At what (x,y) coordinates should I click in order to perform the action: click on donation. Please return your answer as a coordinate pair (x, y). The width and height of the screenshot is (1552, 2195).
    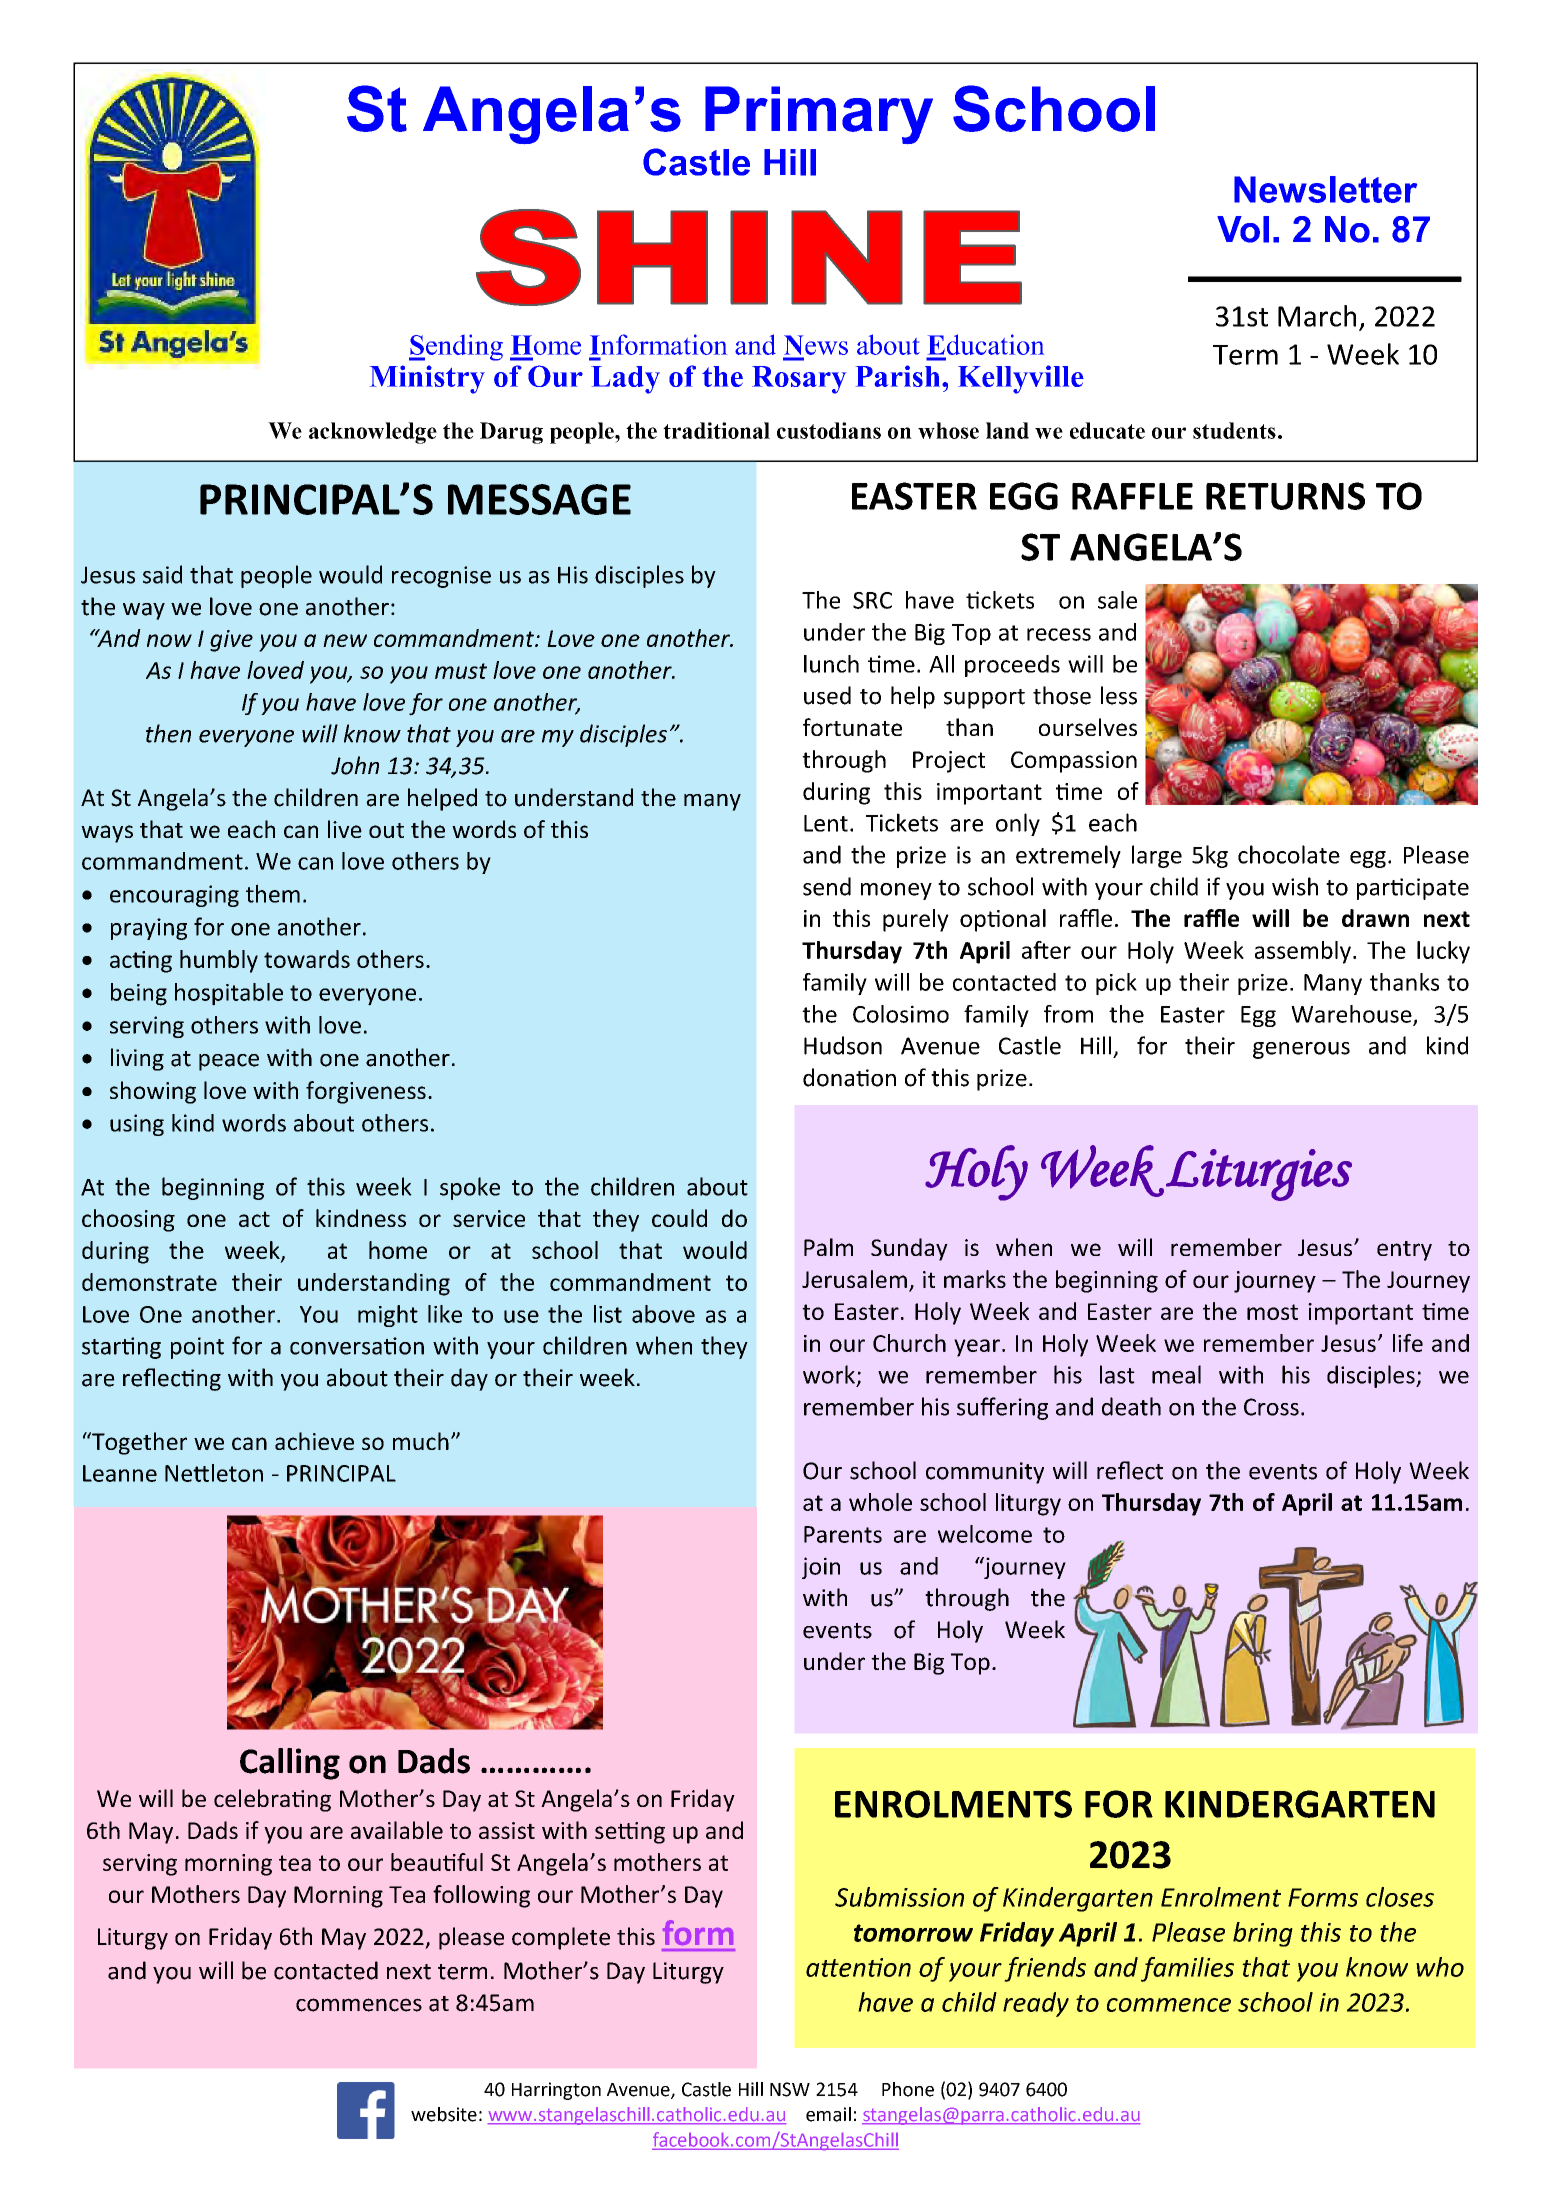
    Looking at the image, I should click on (849, 1077).
